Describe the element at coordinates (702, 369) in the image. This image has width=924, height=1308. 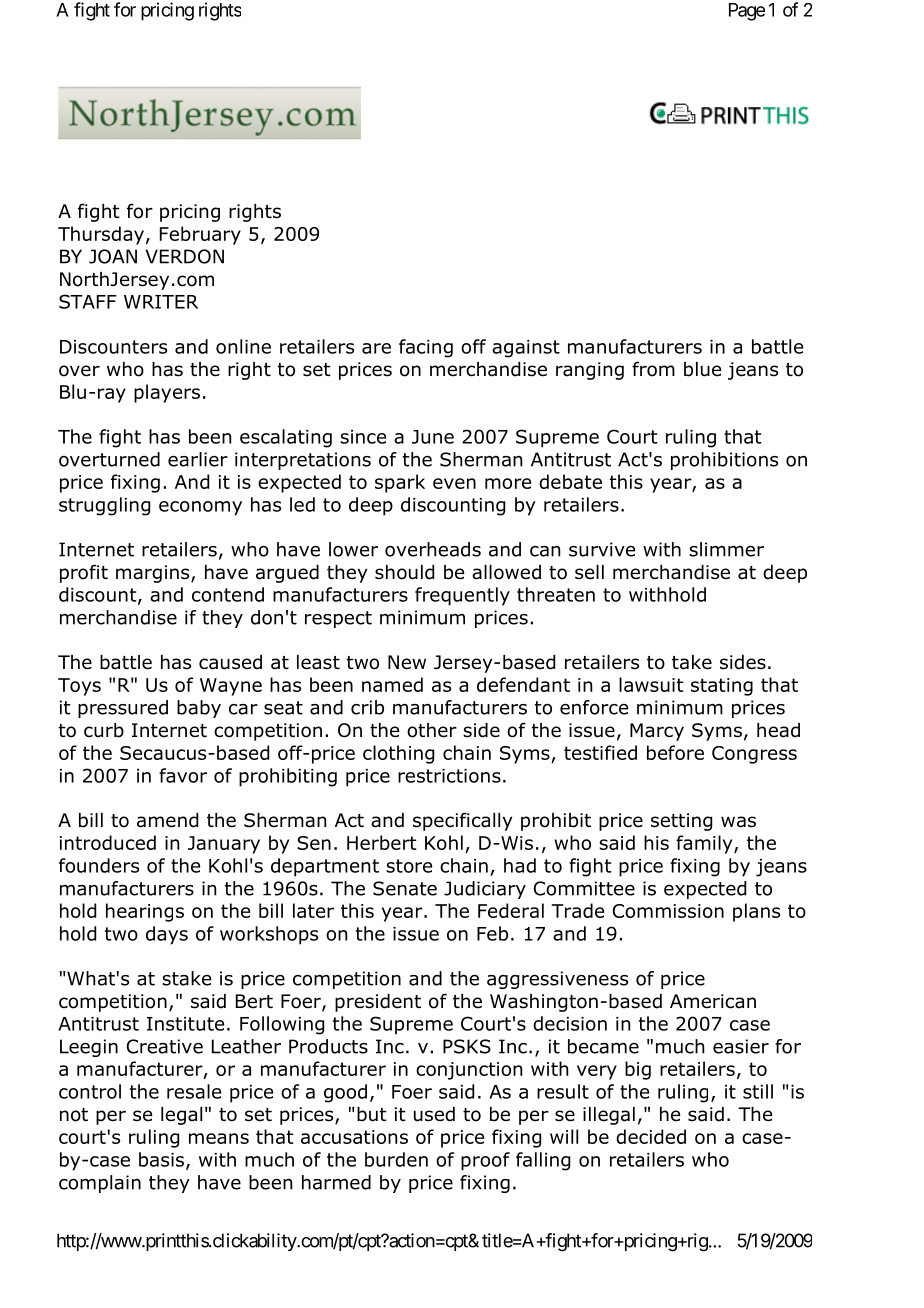
I see `blue` at that location.
